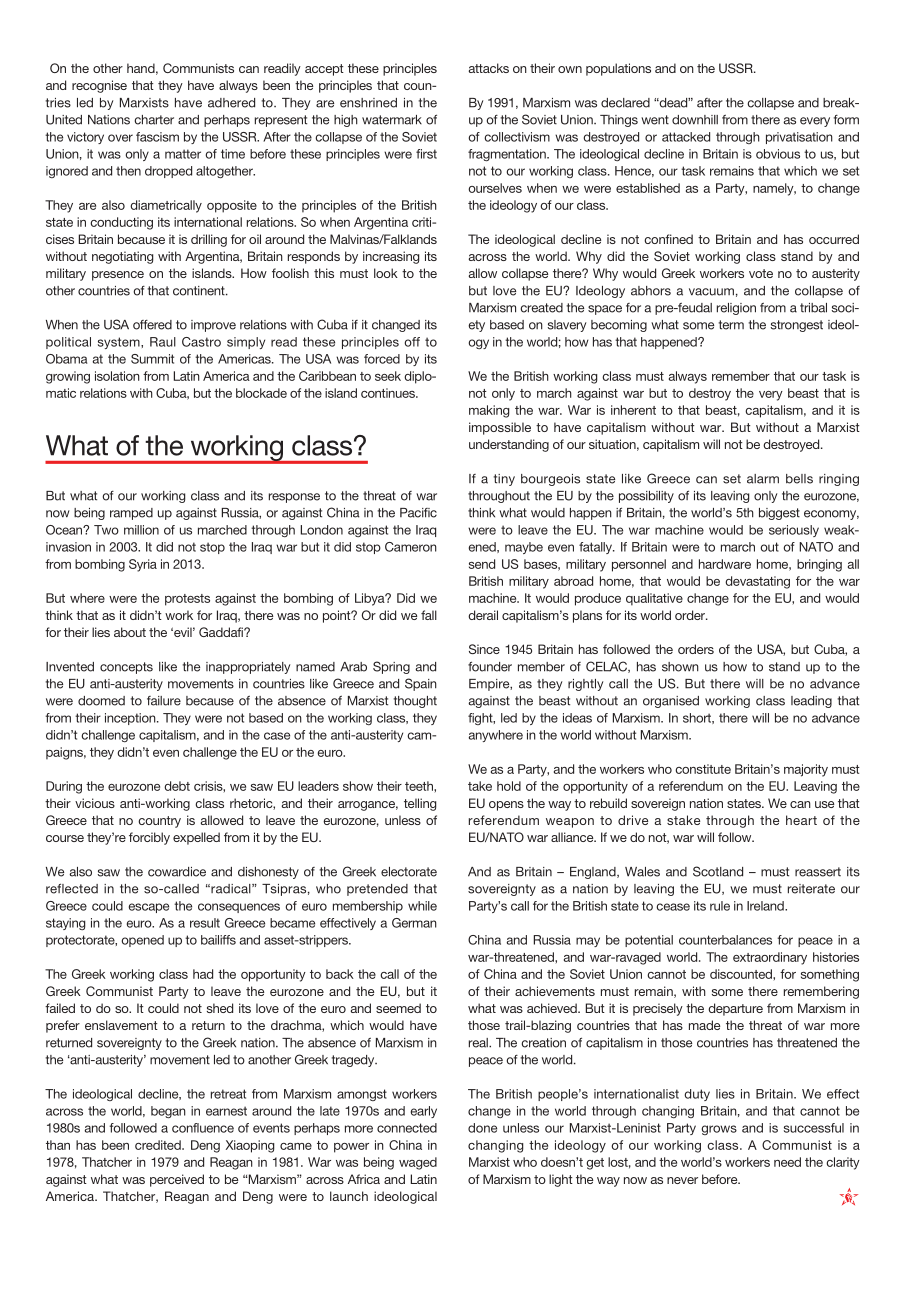 The image size is (924, 1308). What do you see at coordinates (488, 68) in the document?
I see `attacks` at bounding box center [488, 68].
